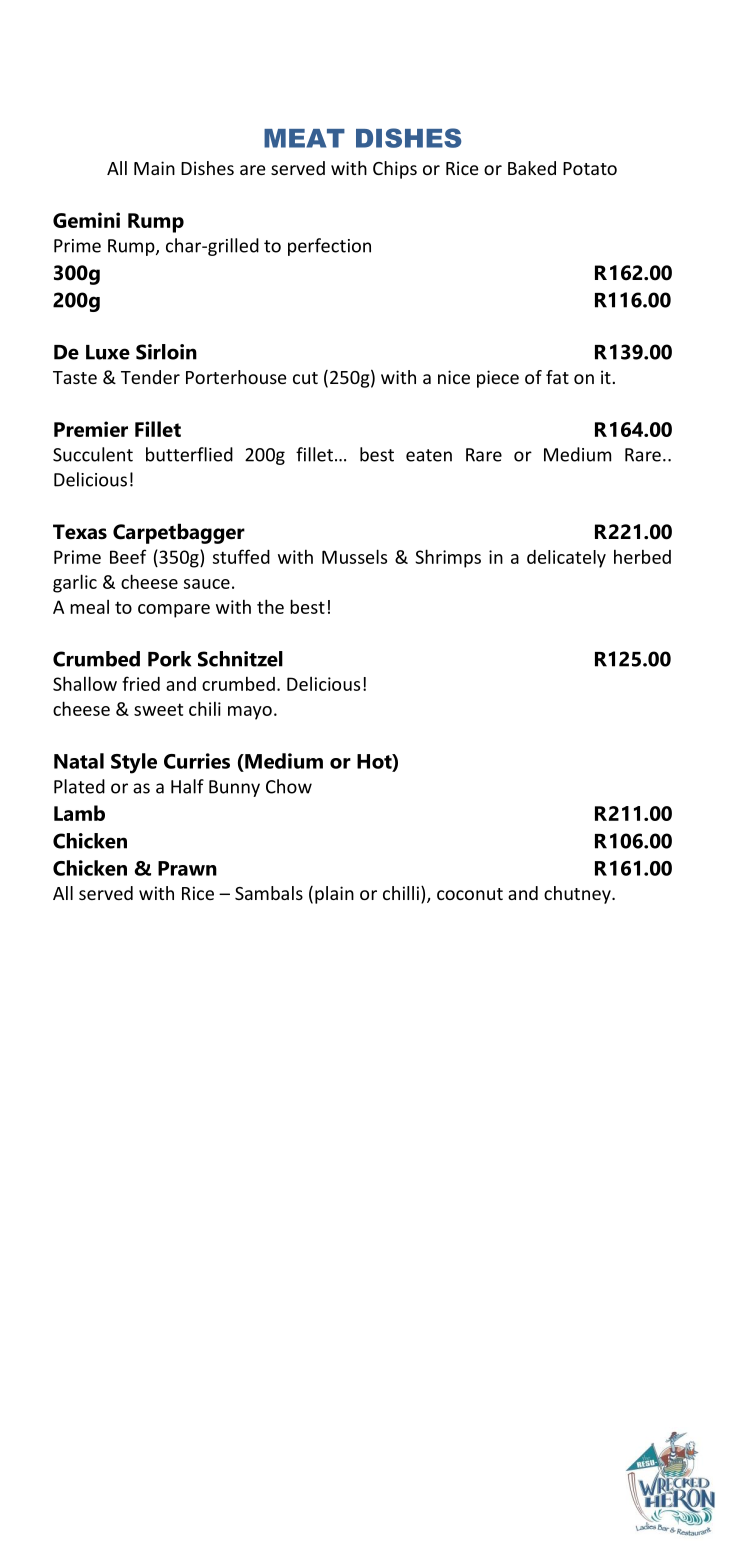  Describe the element at coordinates (334, 895) in the image. I see `plain` at that location.
